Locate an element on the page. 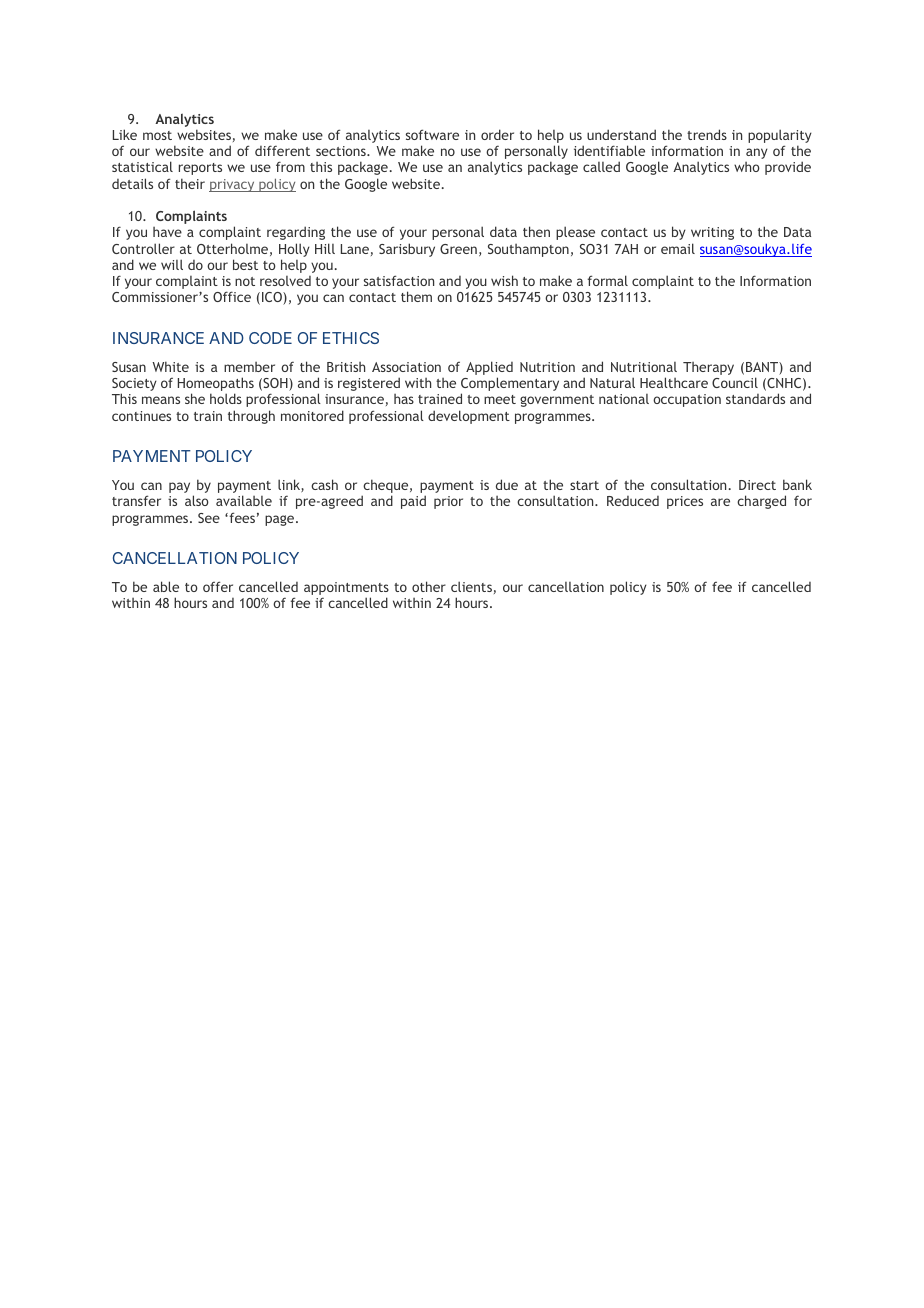  Applied is located at coordinates (489, 369).
